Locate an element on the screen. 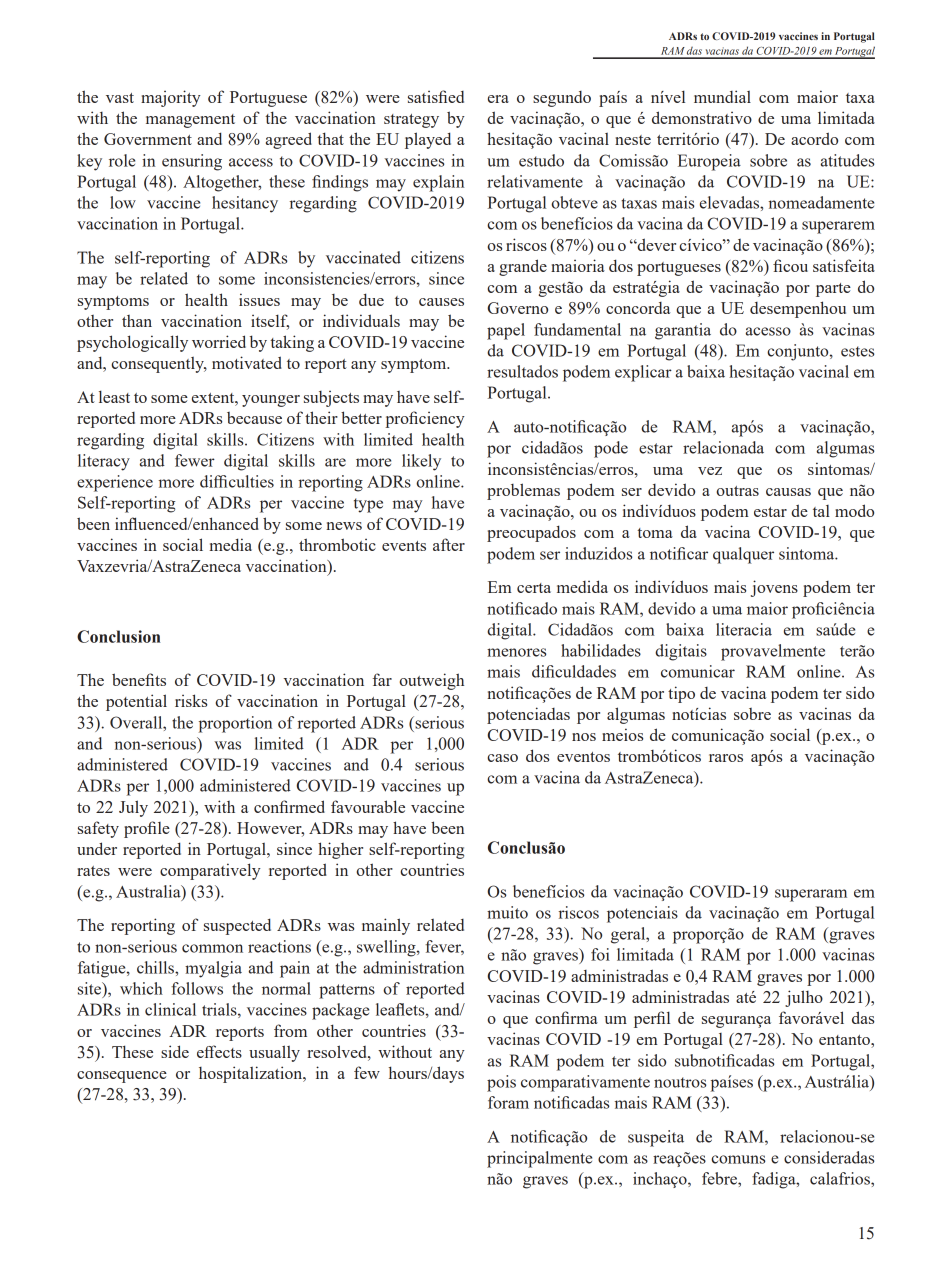  pois is located at coordinates (501, 1083).
